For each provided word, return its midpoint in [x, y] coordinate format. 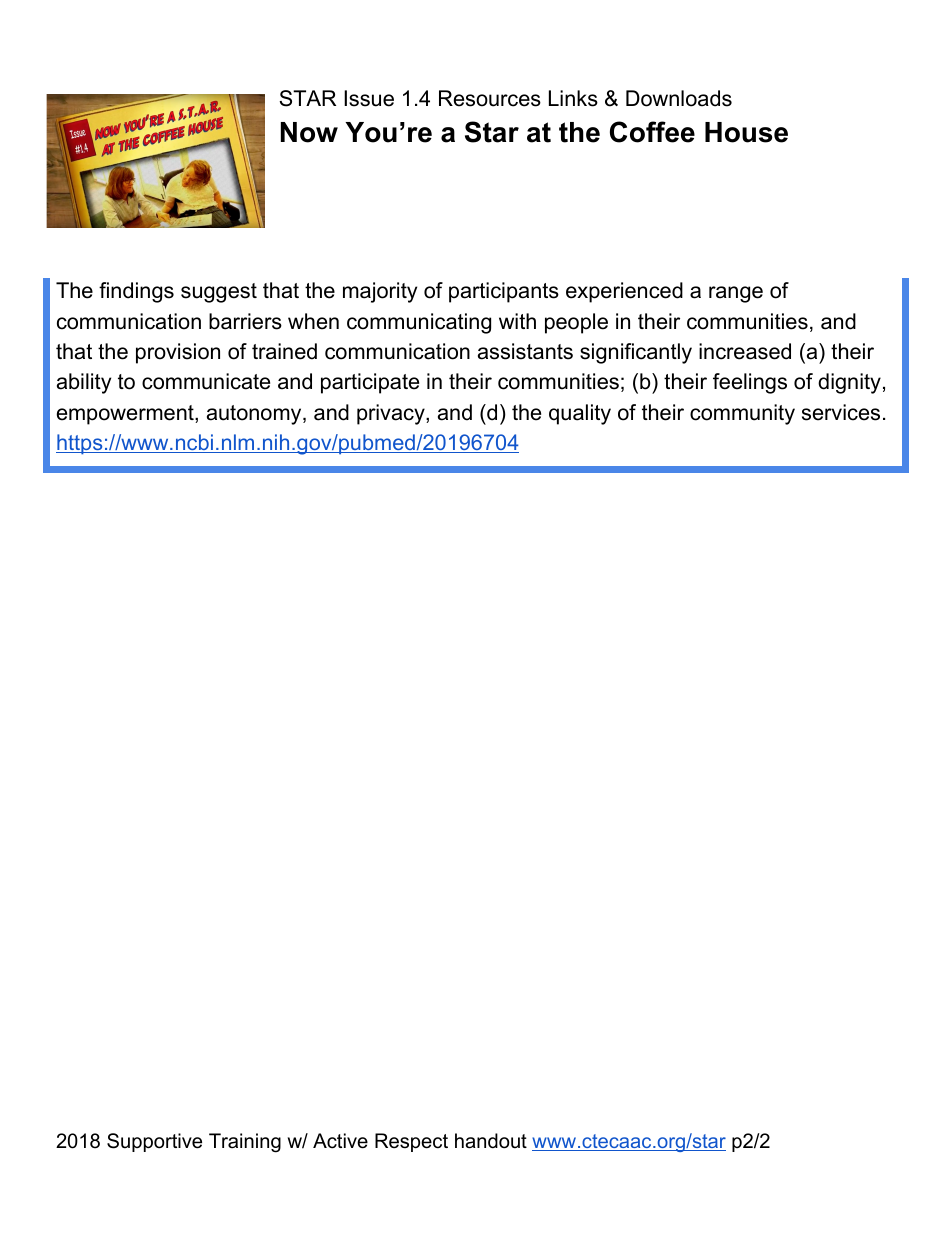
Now [309, 132]
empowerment [126, 415]
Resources [490, 98]
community [742, 414]
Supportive [154, 1142]
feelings [750, 383]
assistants [525, 351]
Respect [411, 1142]
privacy [392, 414]
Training [245, 1143]
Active [340, 1141]
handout [491, 1141]
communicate [206, 381]
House [746, 132]
